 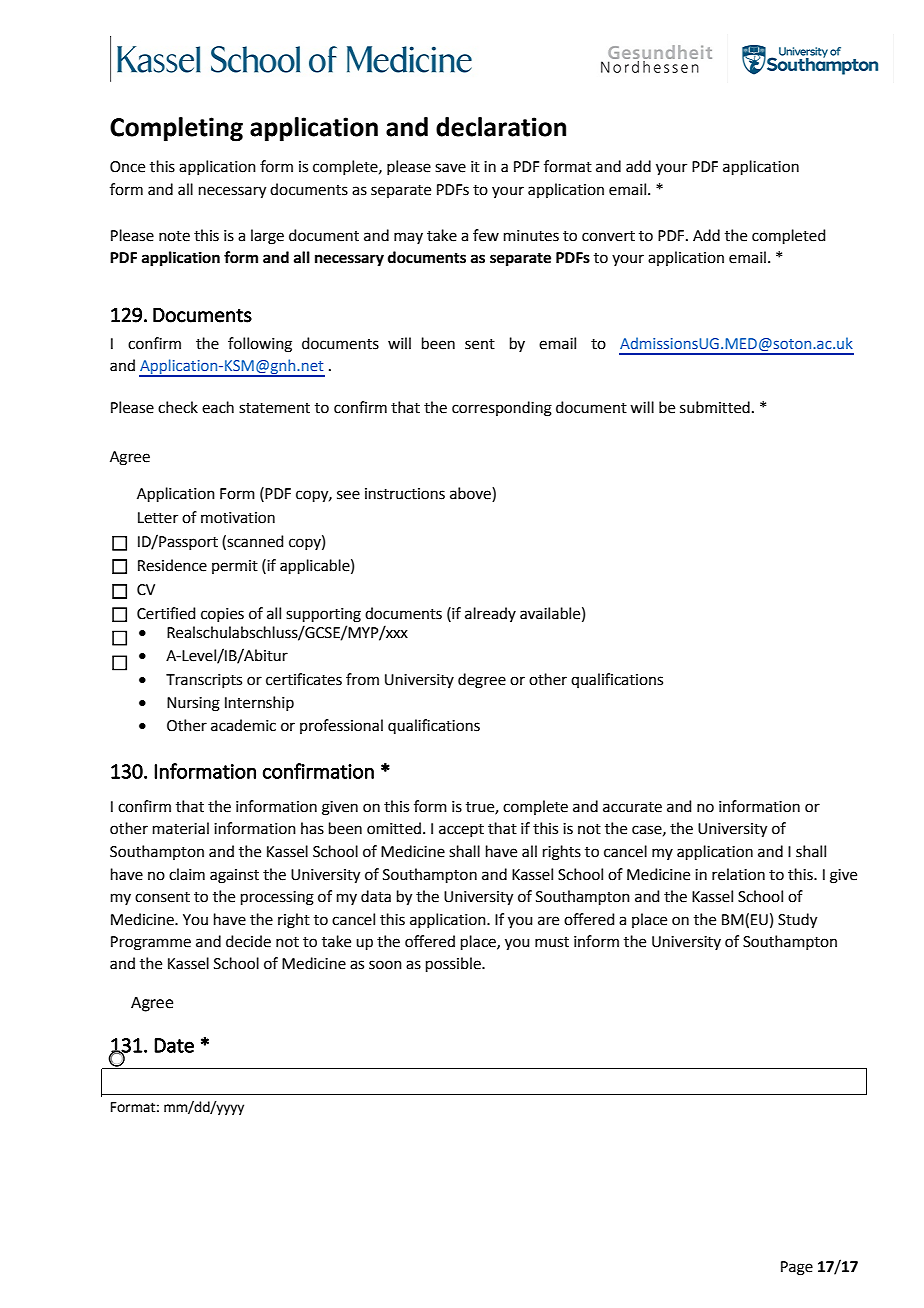 What do you see at coordinates (385, 965) in the document?
I see `soon` at bounding box center [385, 965].
